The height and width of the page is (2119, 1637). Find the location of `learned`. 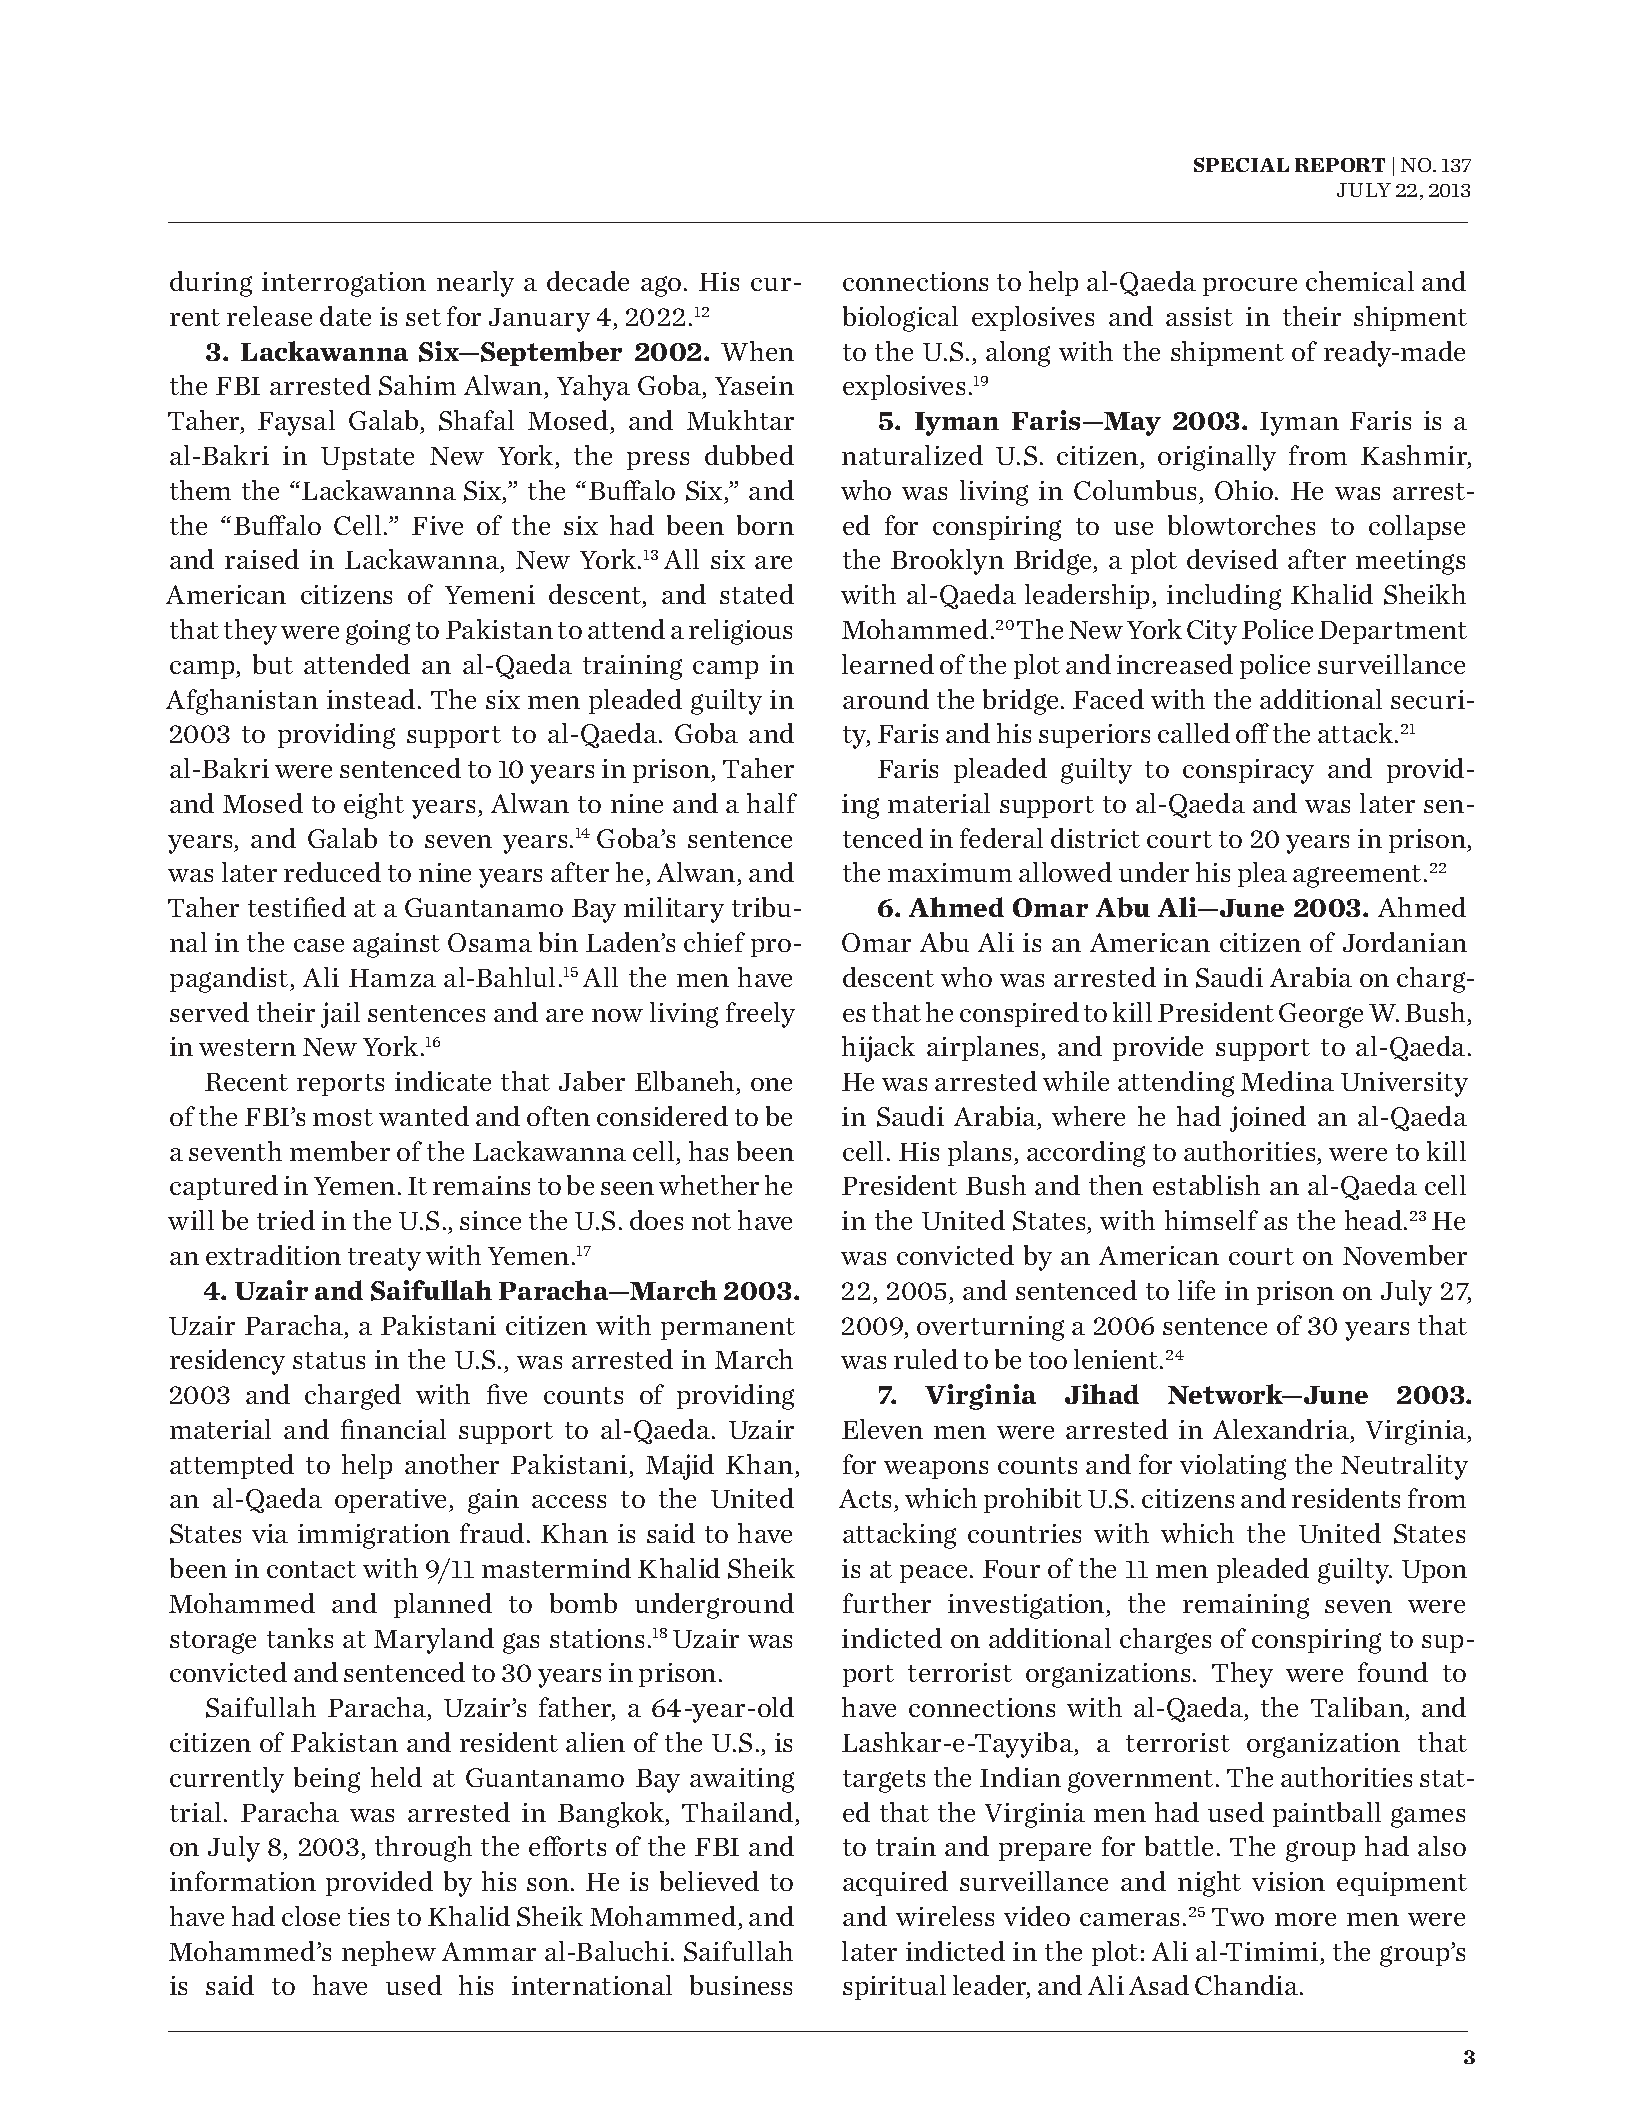

learned is located at coordinates (888, 664).
